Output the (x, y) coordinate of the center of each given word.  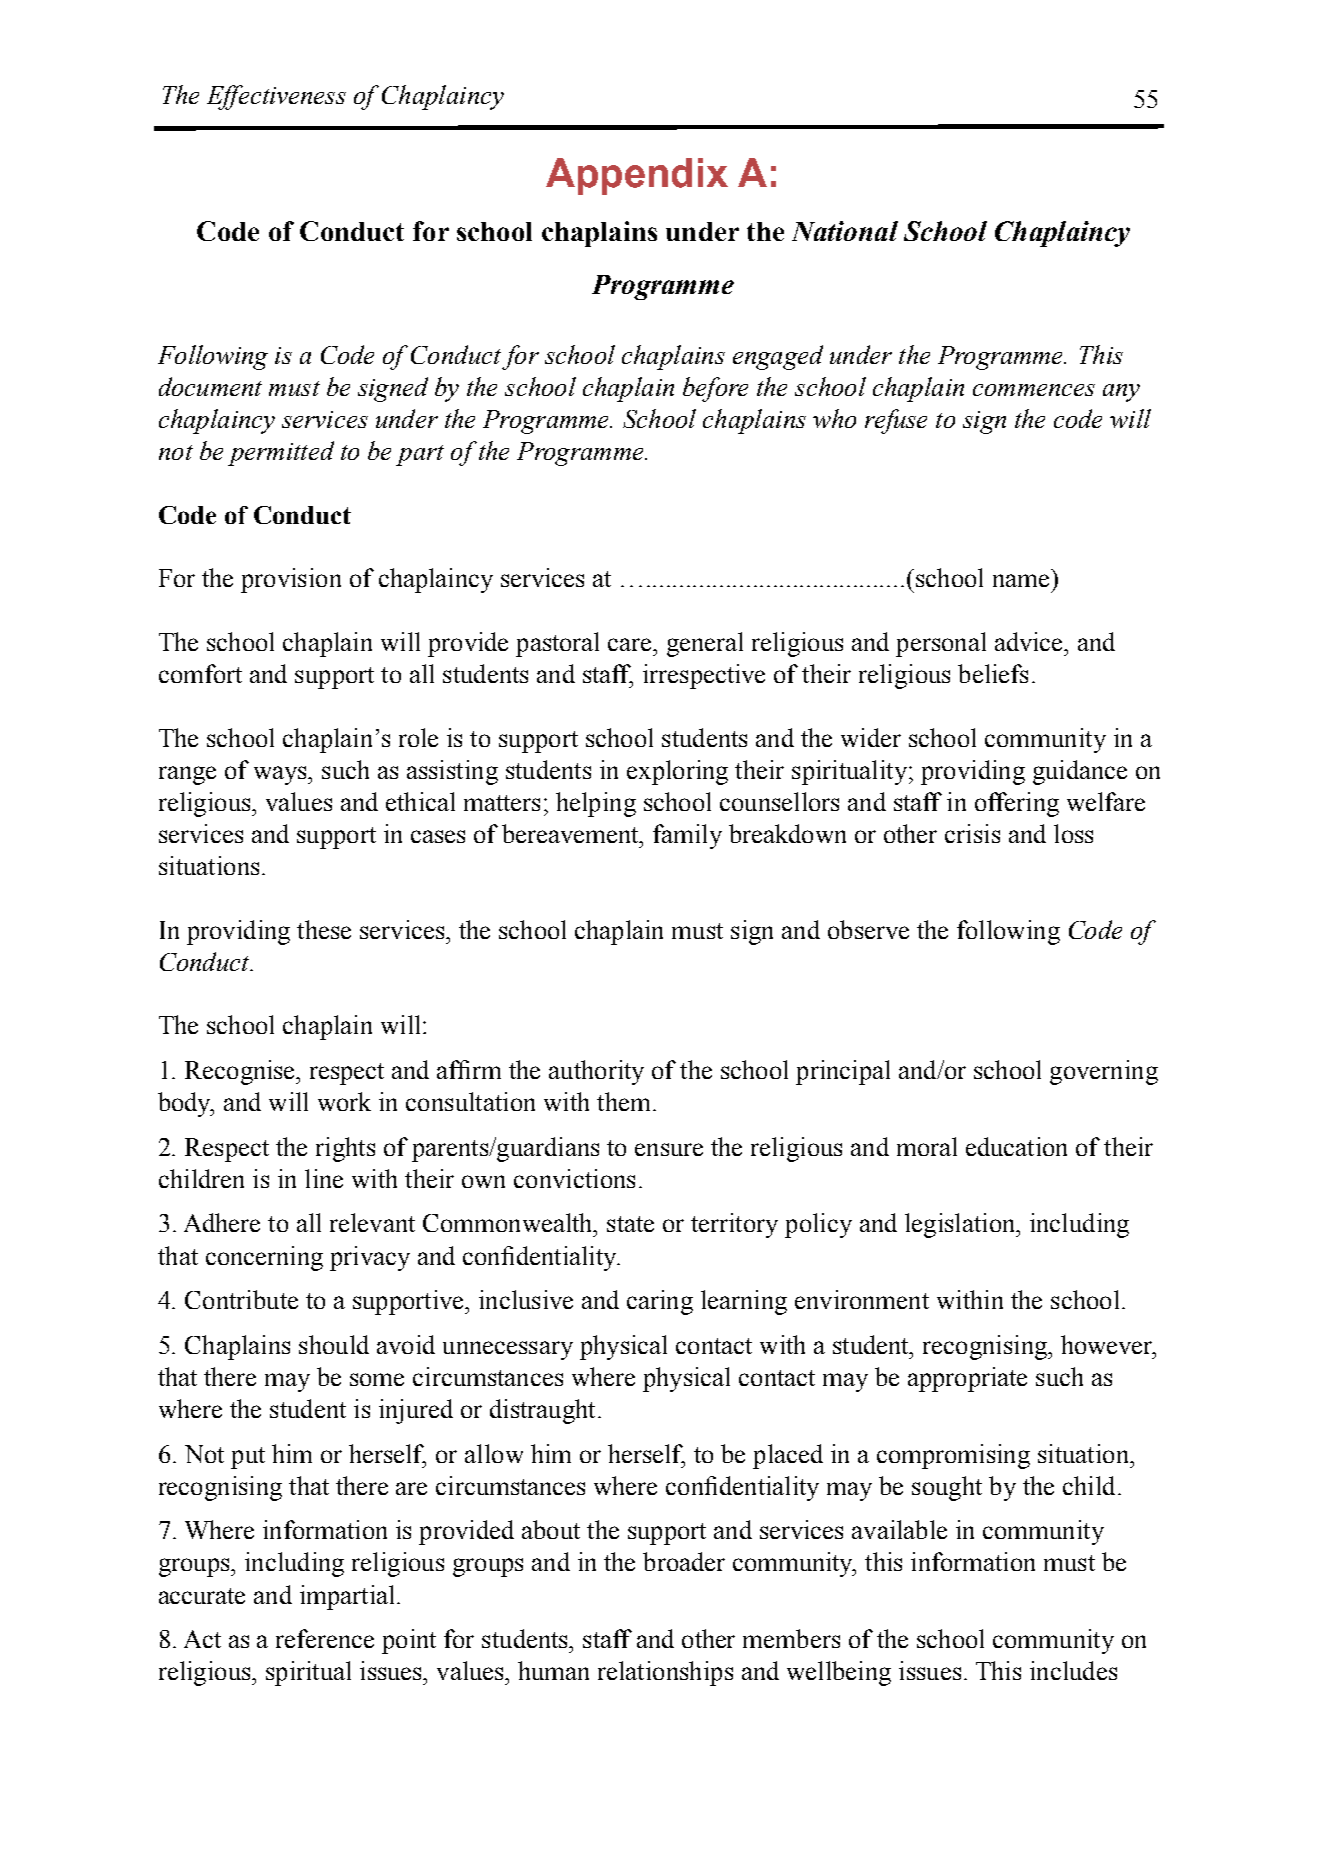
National (845, 231)
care (631, 644)
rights (345, 1149)
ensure (669, 1149)
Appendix (637, 176)
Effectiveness (276, 97)
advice (1030, 641)
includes (1073, 1670)
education (1016, 1146)
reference (325, 1638)
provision (291, 580)
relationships (665, 1673)
